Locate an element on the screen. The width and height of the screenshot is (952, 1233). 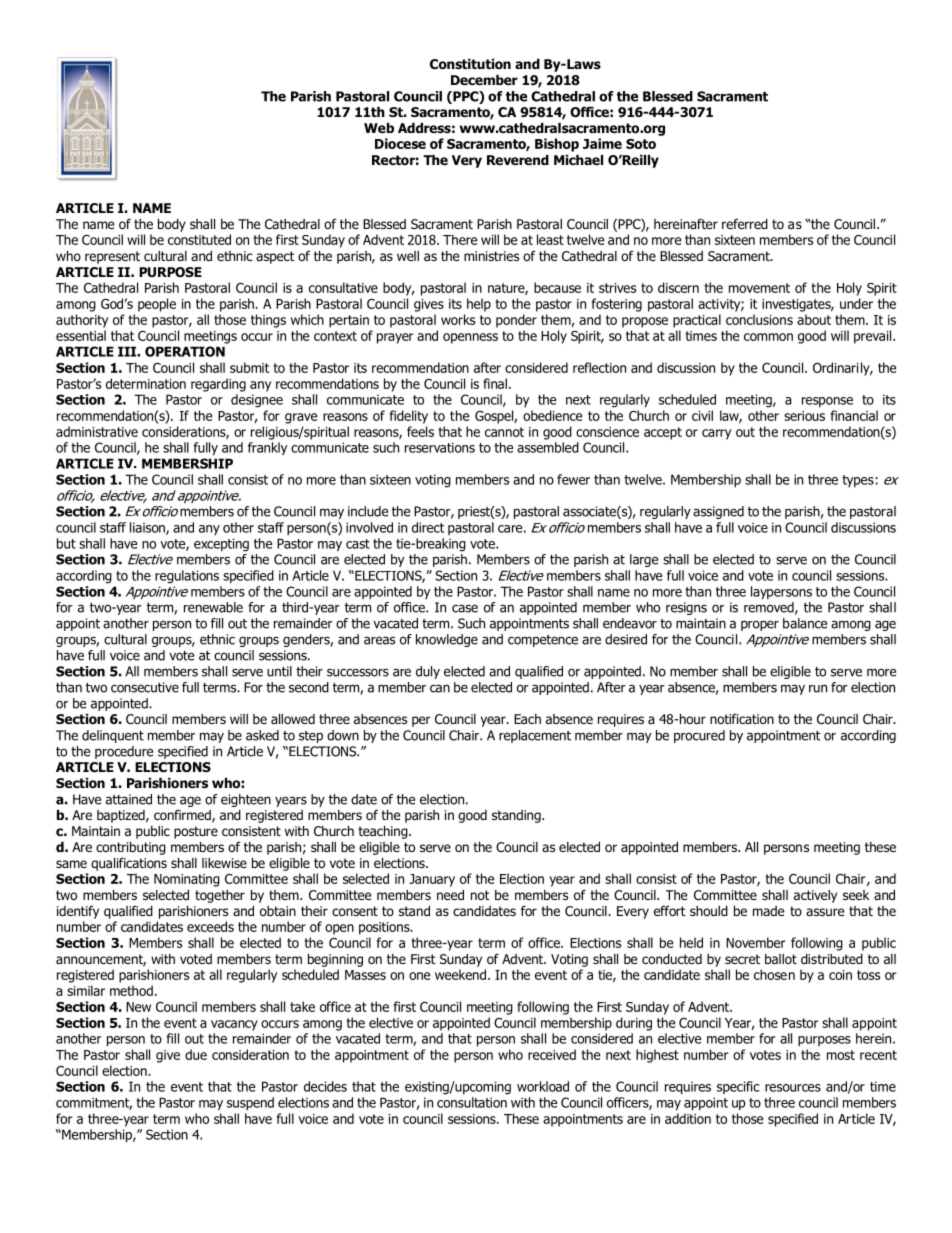
December is located at coordinates (484, 80).
